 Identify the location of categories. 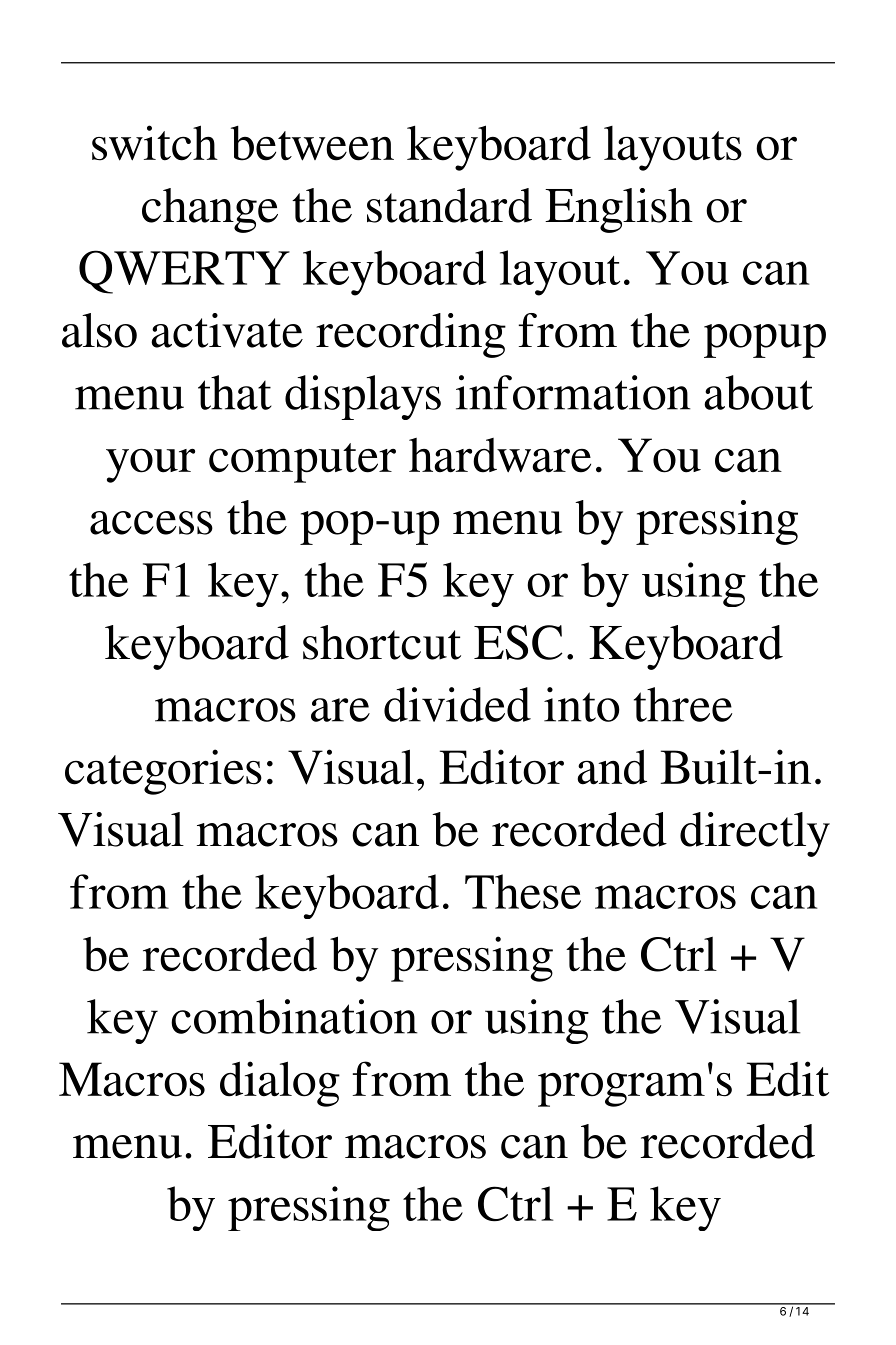
(163, 772).
